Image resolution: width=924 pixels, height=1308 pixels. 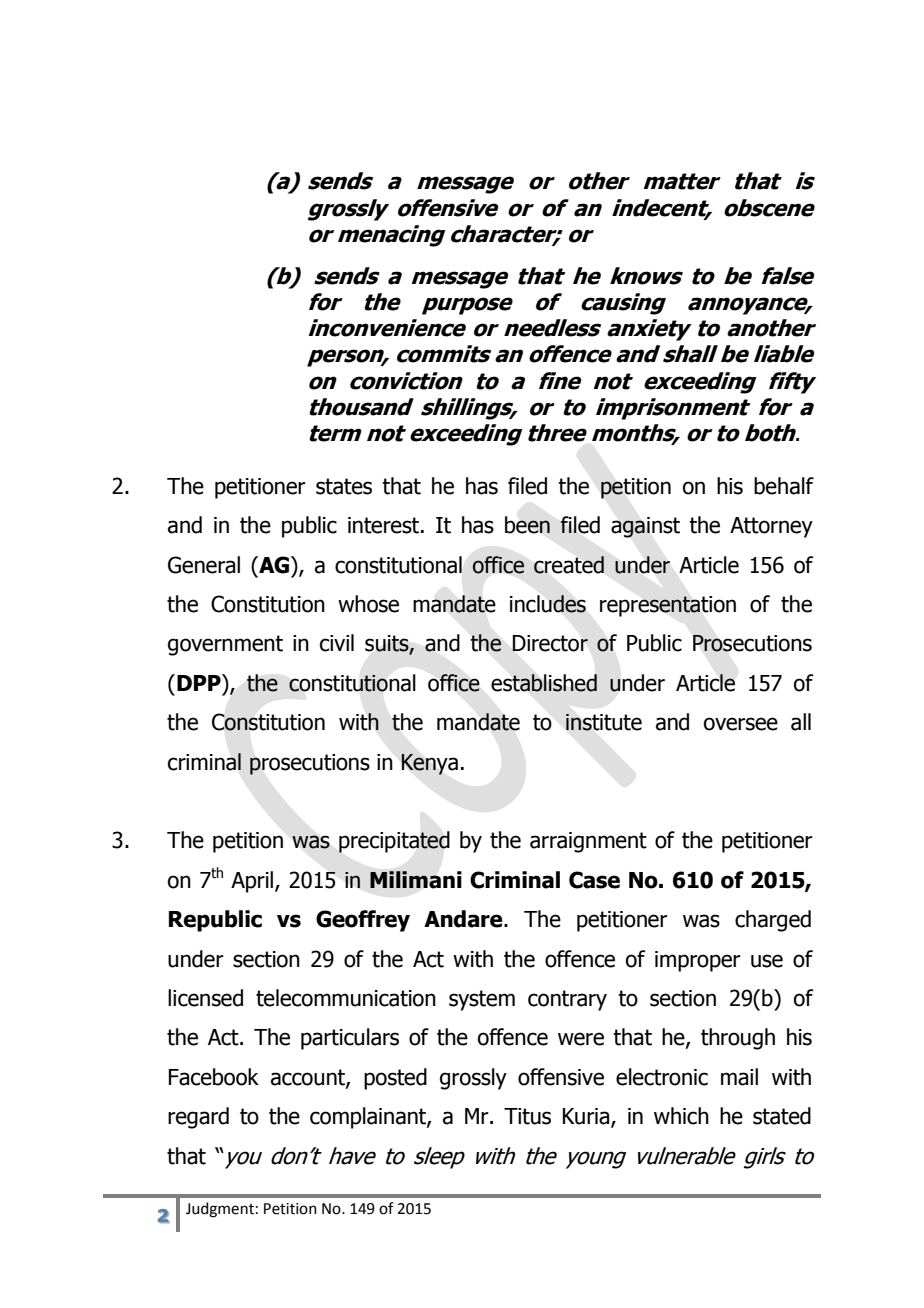 What do you see at coordinates (394, 842) in the screenshot?
I see `precipitated` at bounding box center [394, 842].
